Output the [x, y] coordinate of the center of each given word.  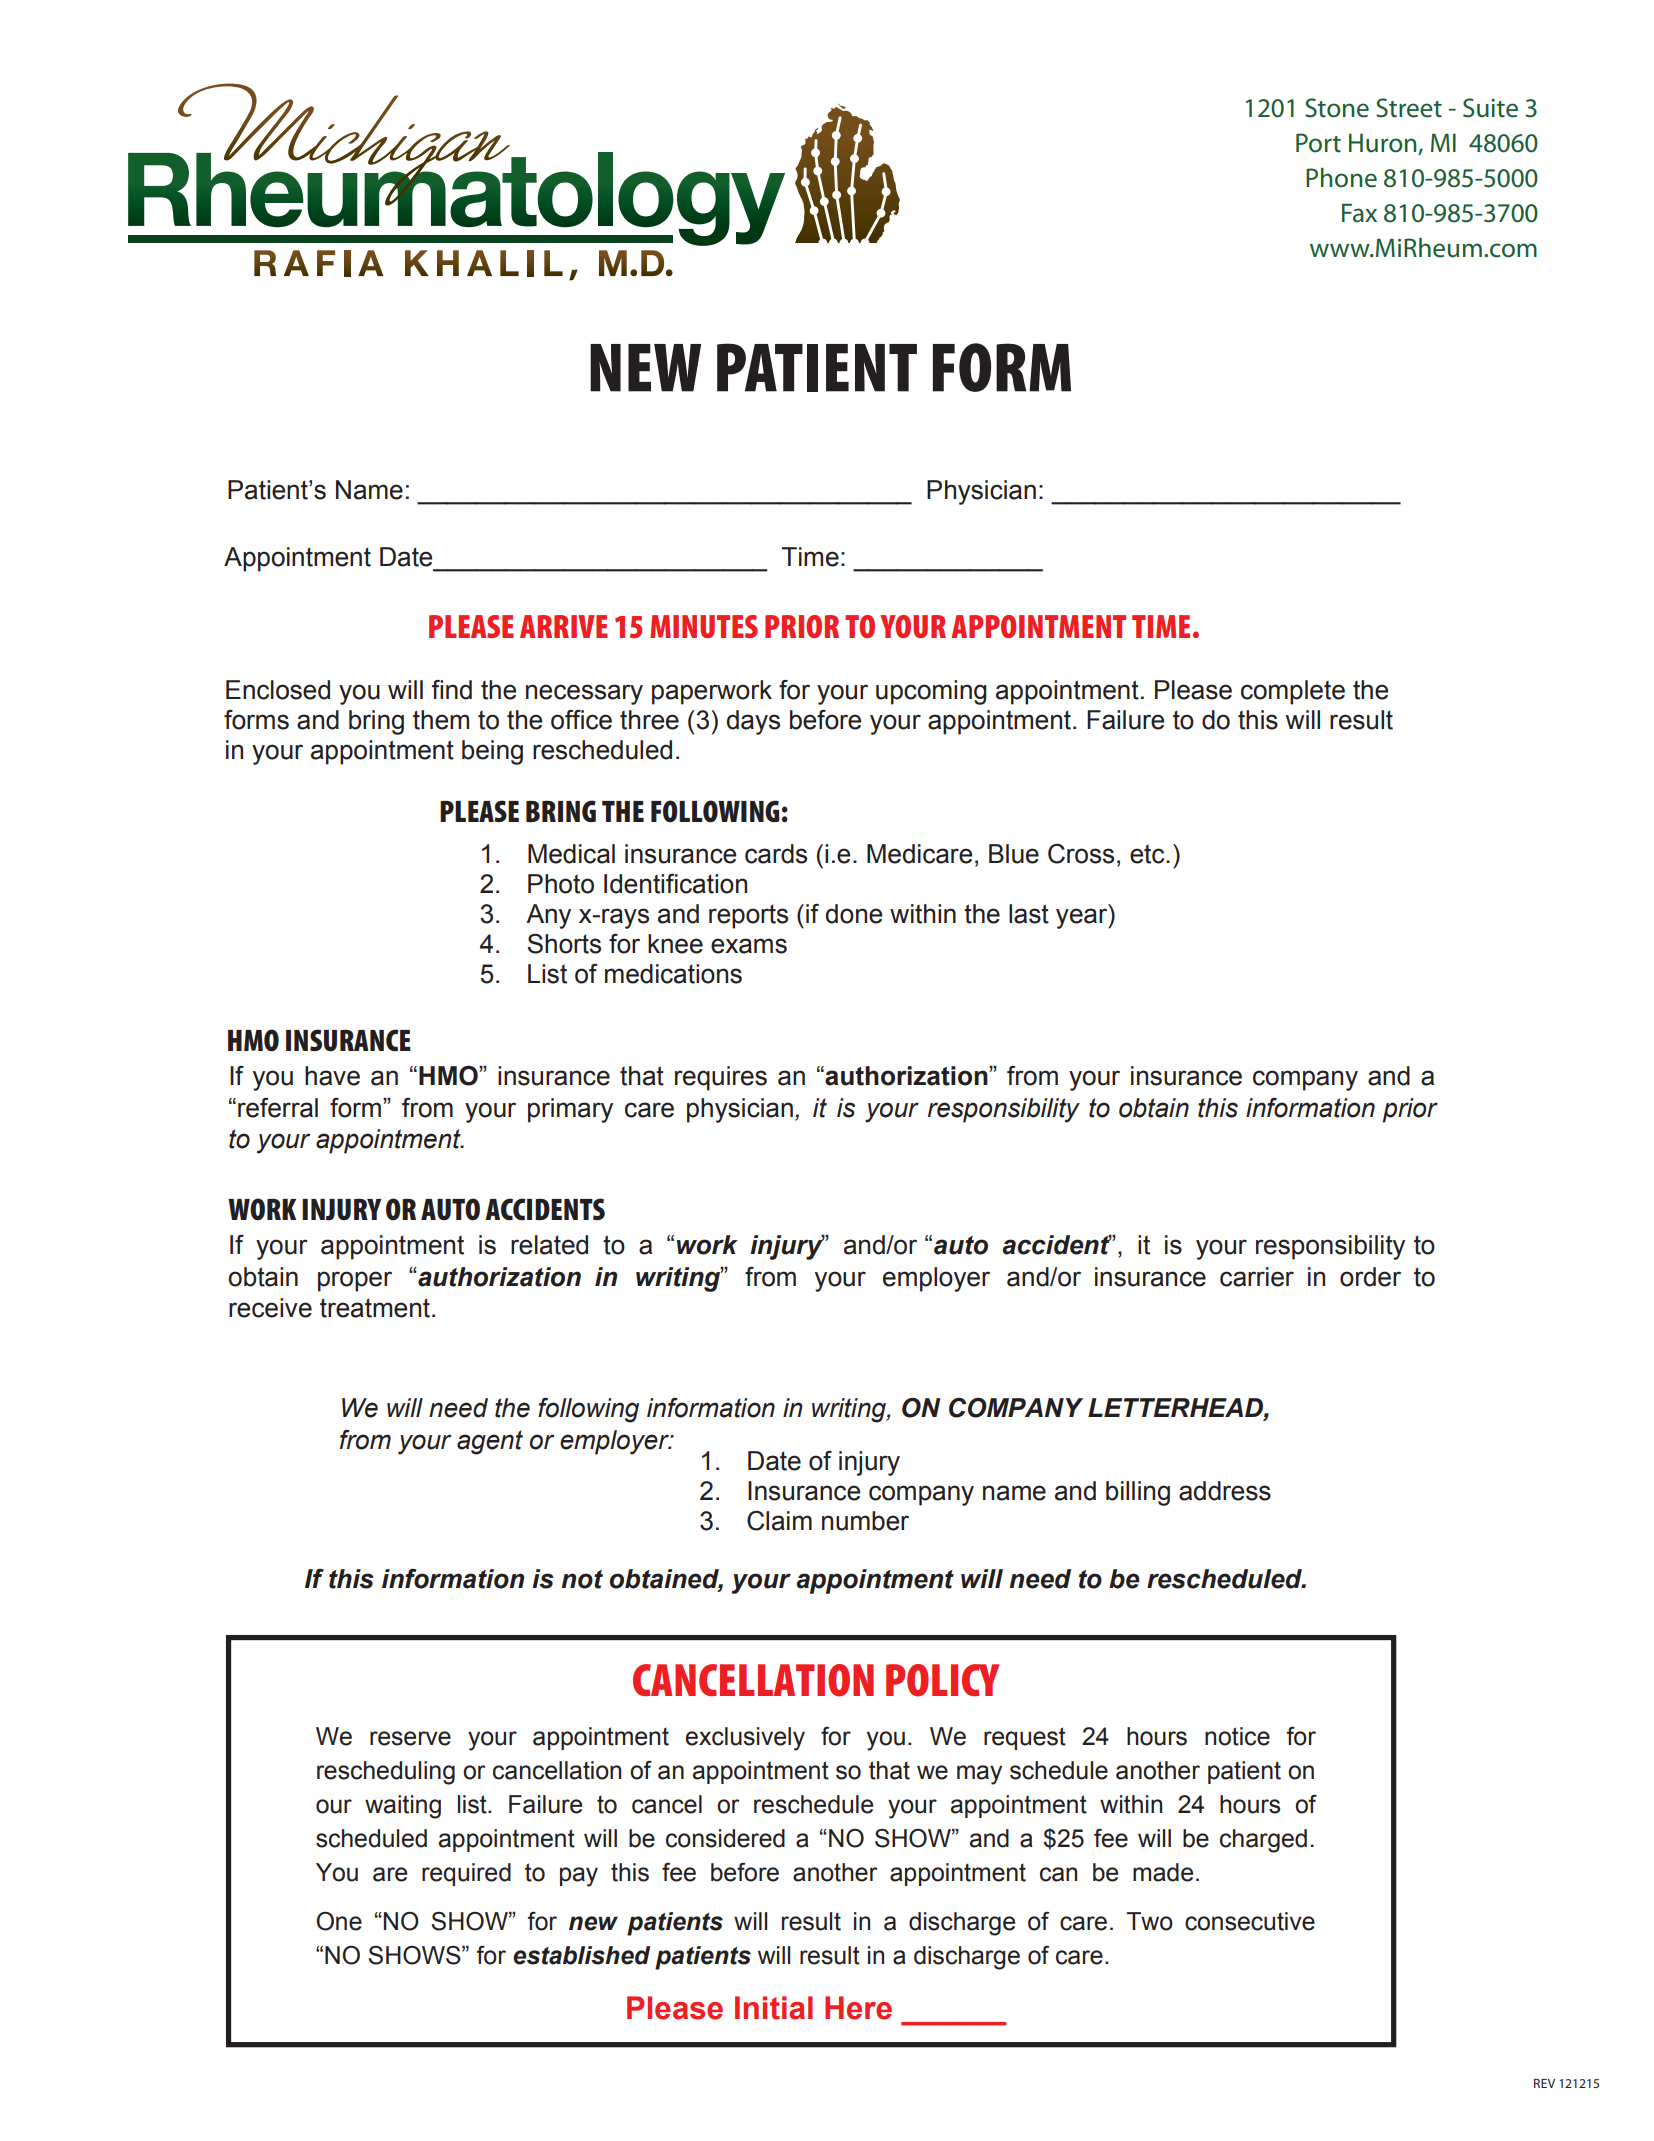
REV [1544, 2083]
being [492, 752]
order [1370, 1277]
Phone [1341, 178]
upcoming [931, 692]
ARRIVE [564, 626]
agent [490, 1442]
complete [1293, 692]
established [581, 1955]
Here [858, 2008]
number [865, 1521]
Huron [1384, 144]
